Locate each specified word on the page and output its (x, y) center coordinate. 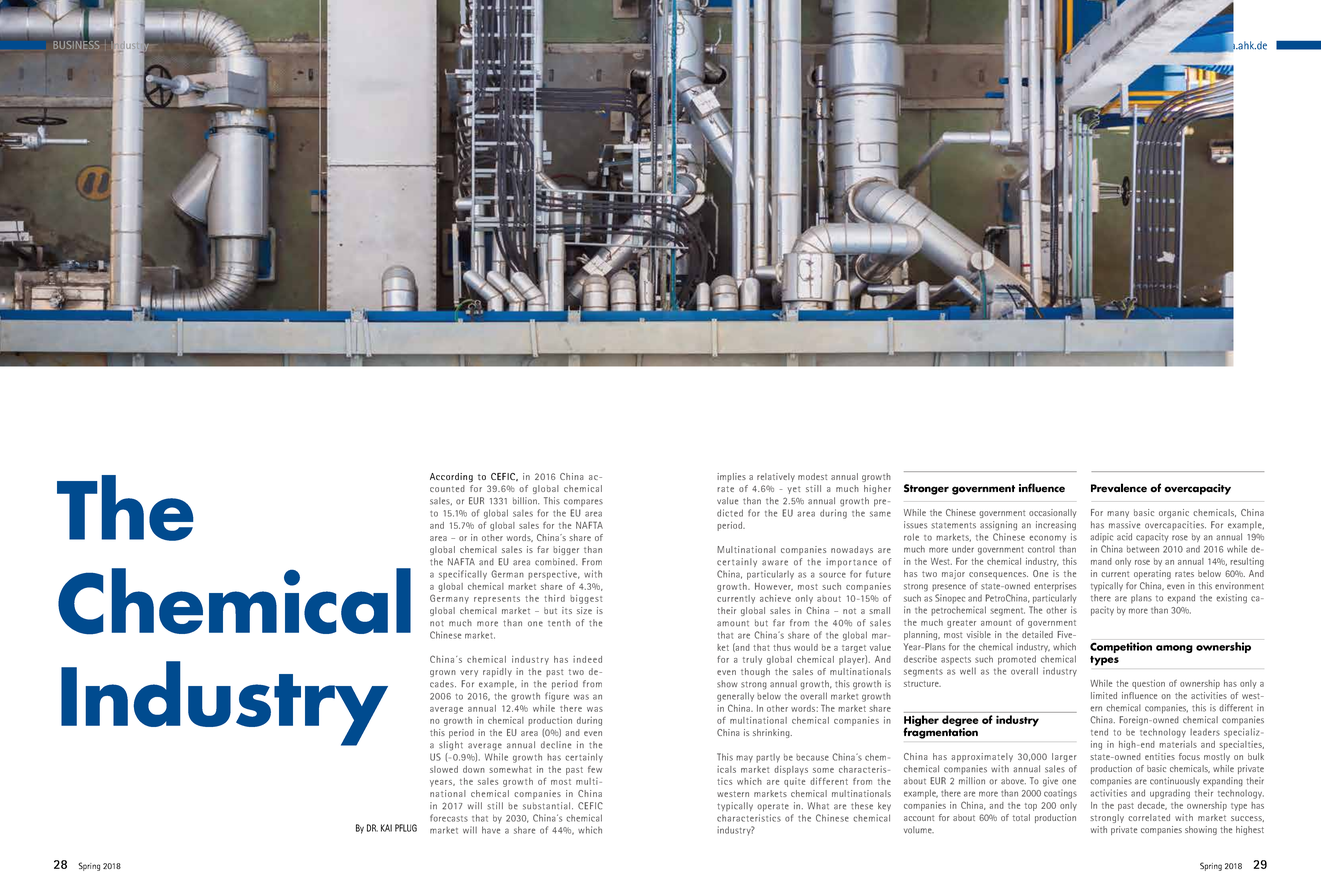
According (451, 477)
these (862, 806)
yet (793, 490)
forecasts (449, 818)
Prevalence (1119, 488)
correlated (1149, 817)
